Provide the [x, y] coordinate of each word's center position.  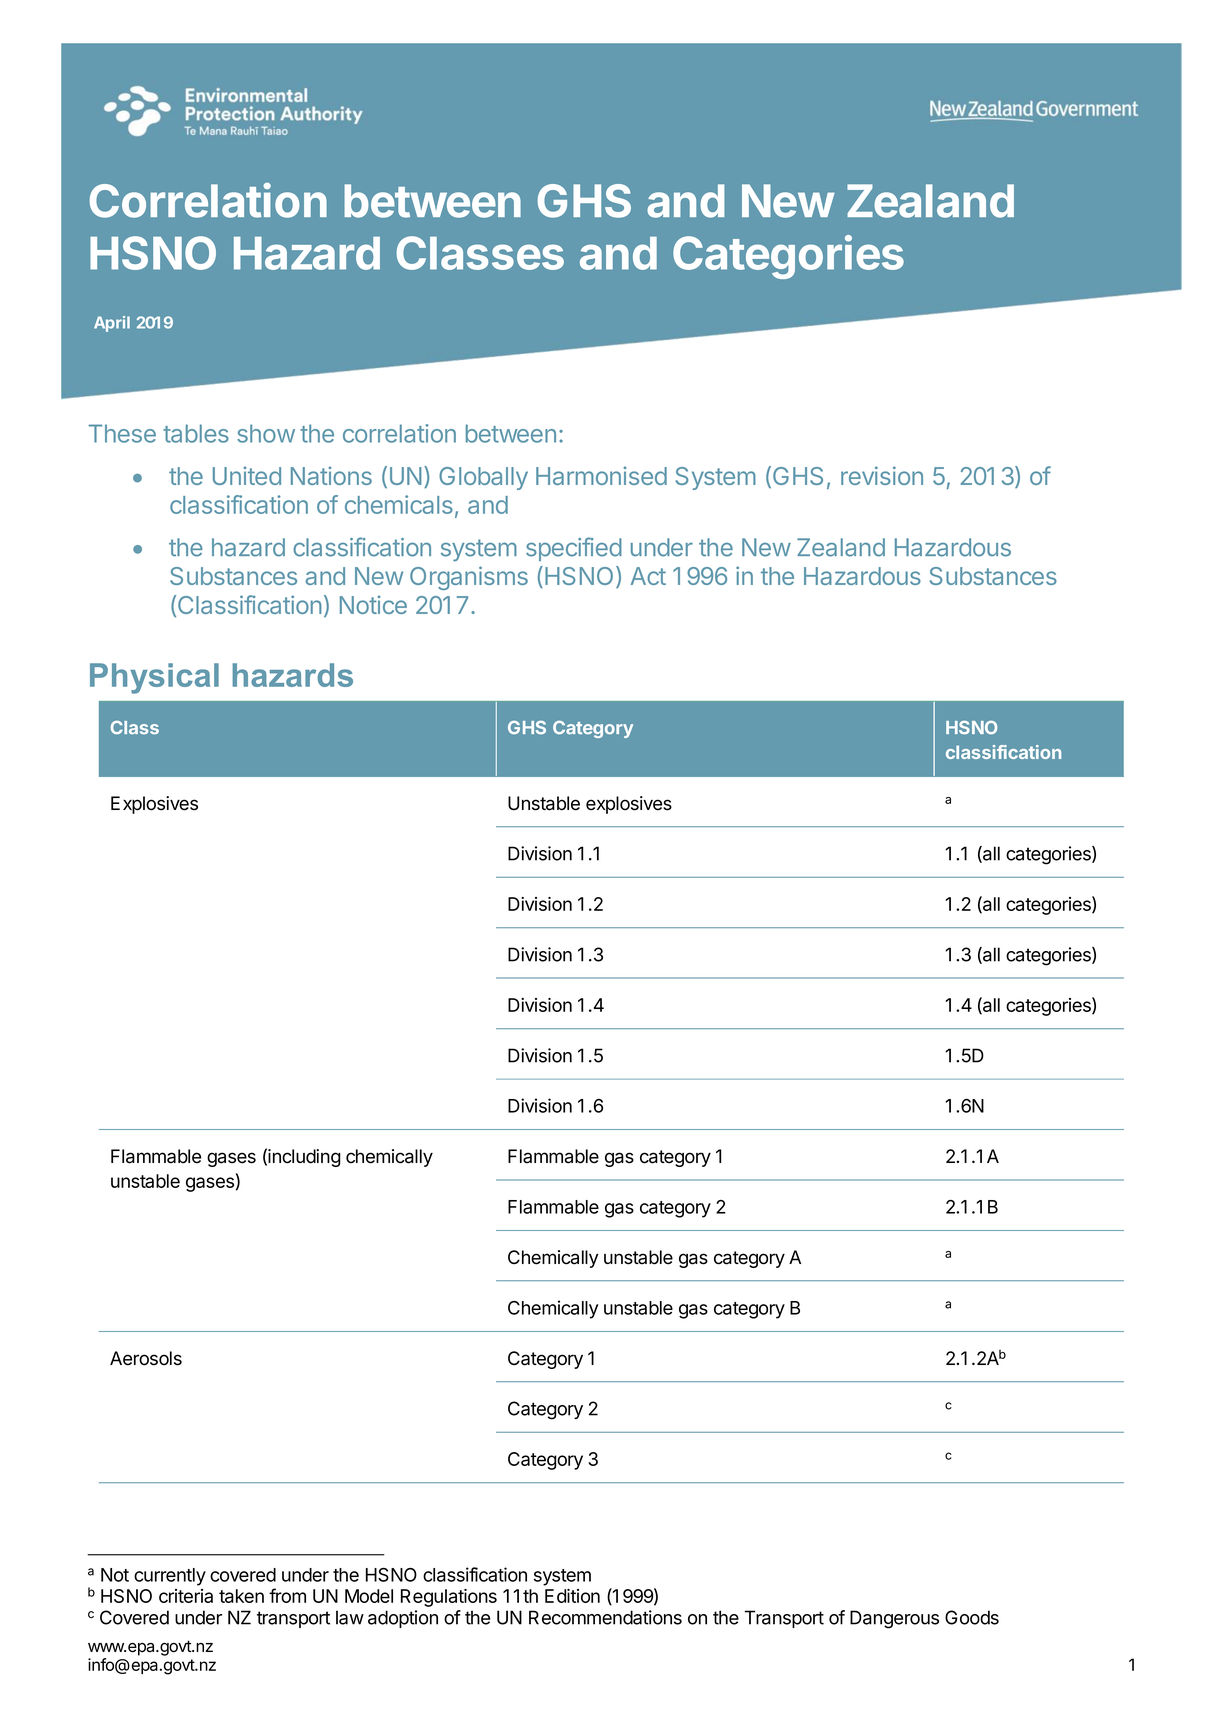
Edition [572, 1596]
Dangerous [894, 1619]
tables [196, 433]
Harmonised [601, 475]
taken [241, 1596]
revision [882, 475]
